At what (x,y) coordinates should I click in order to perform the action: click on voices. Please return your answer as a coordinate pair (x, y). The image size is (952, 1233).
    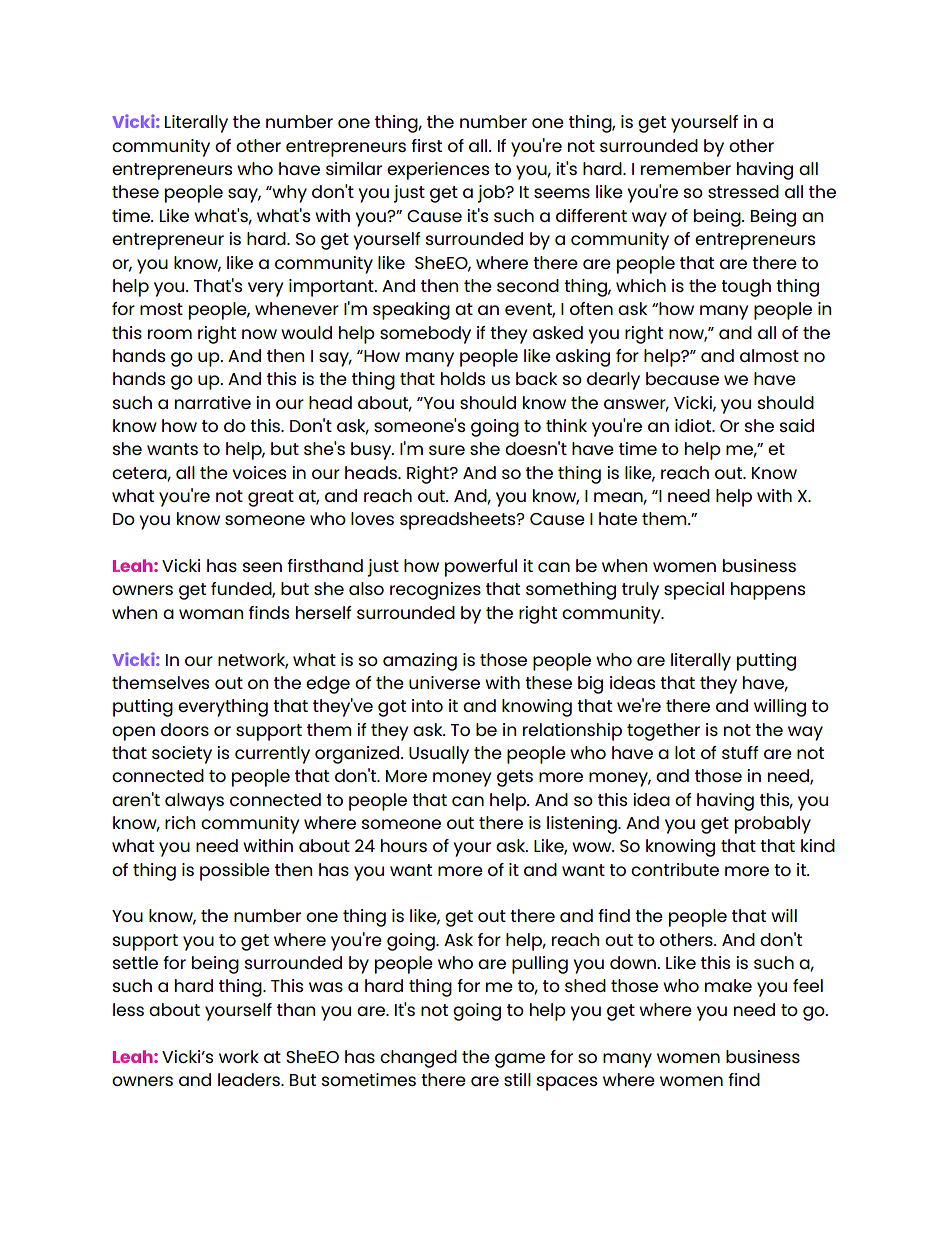
    Looking at the image, I should click on (259, 472).
